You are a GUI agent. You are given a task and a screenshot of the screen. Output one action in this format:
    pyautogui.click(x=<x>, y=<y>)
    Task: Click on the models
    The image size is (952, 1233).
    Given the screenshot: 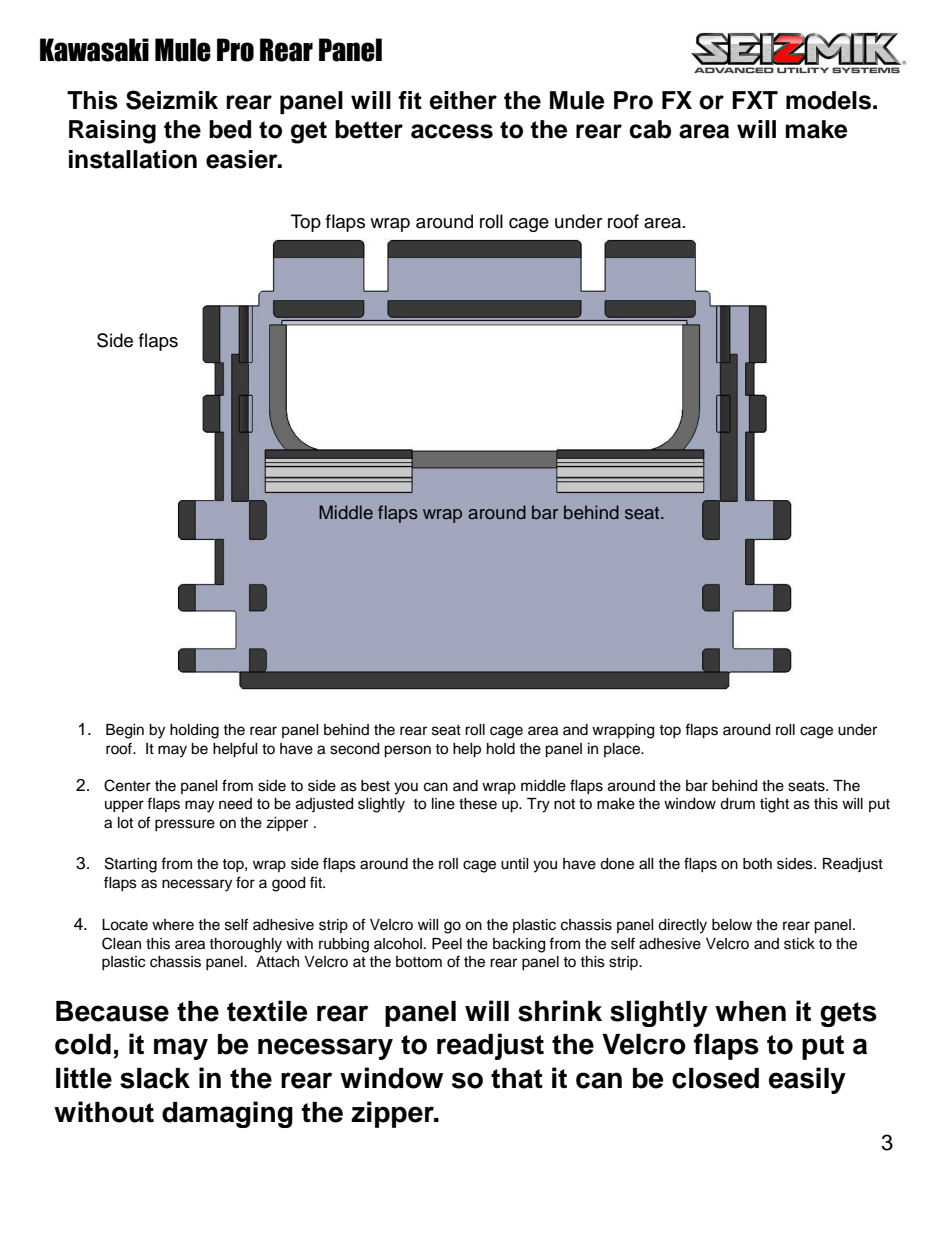 What is the action you would take?
    pyautogui.click(x=828, y=100)
